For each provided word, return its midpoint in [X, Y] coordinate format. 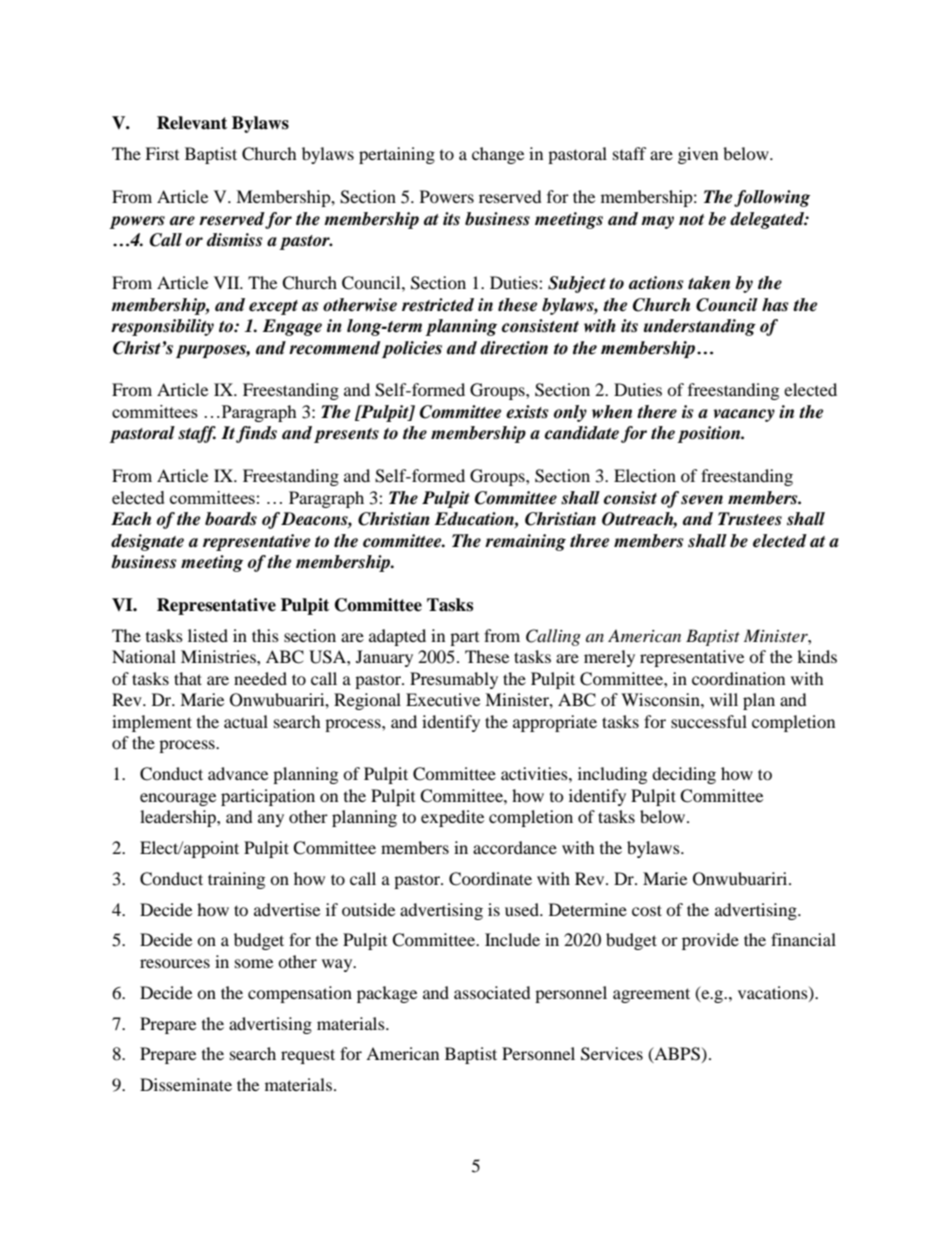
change [498, 155]
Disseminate [186, 1084]
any [271, 820]
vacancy [744, 415]
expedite [452, 818]
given [698, 155]
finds [256, 434]
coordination [738, 678]
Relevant [192, 123]
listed [208, 635]
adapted [397, 637]
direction [514, 348]
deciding [684, 775]
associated [492, 992]
